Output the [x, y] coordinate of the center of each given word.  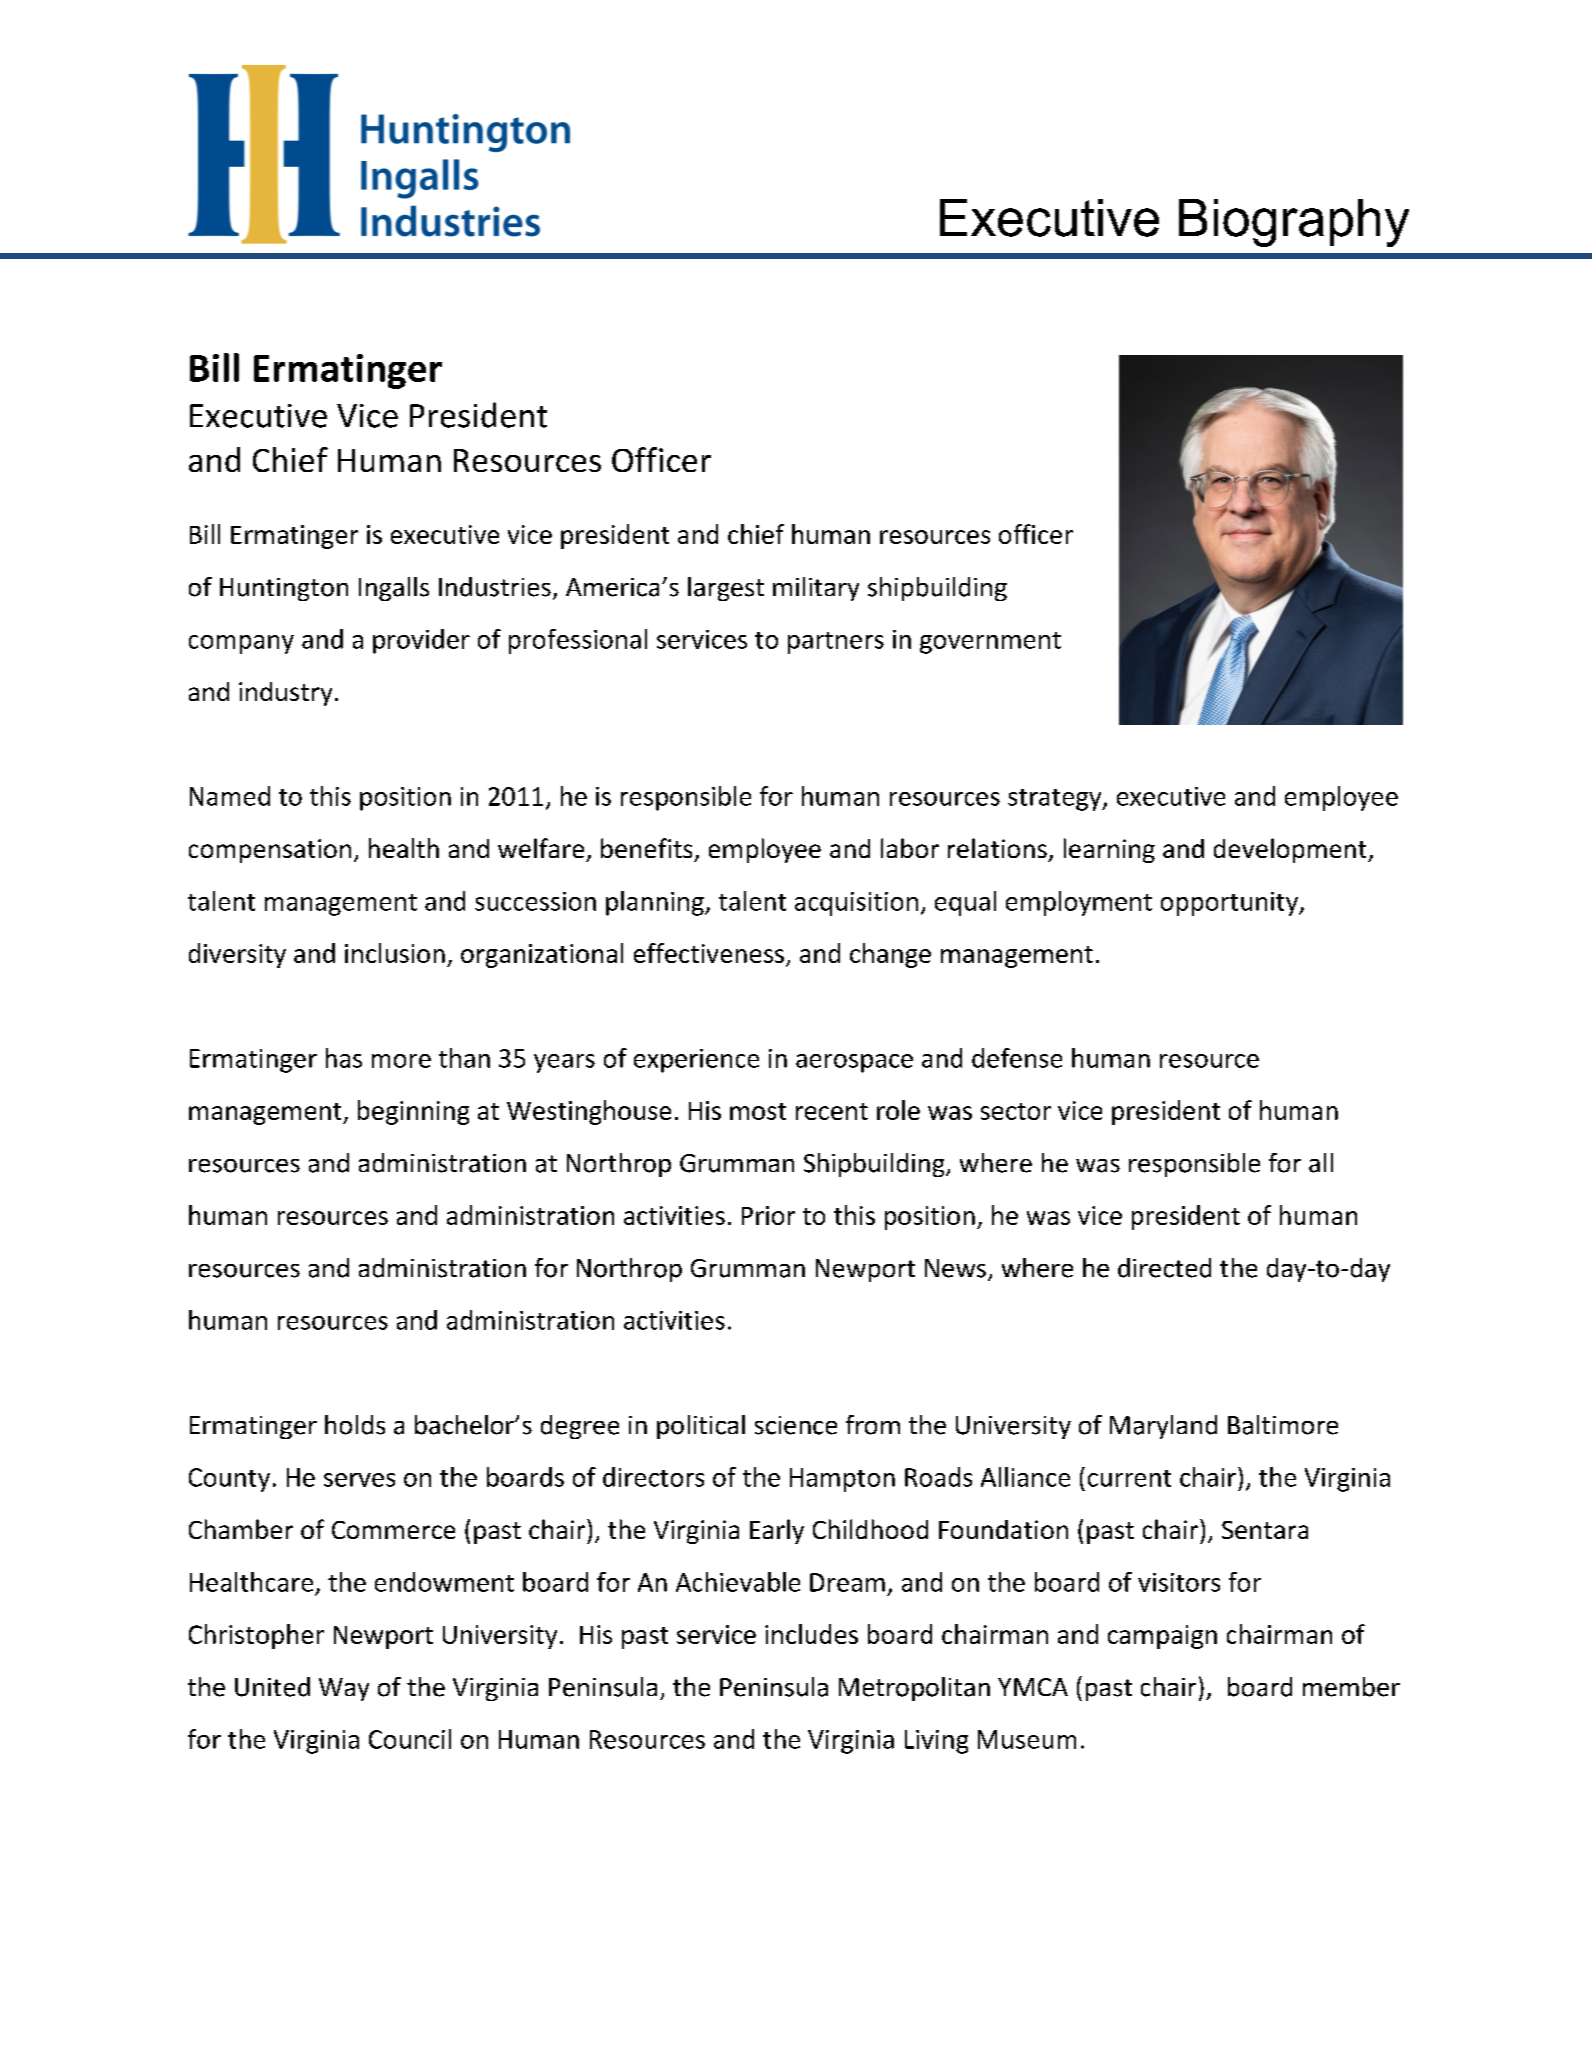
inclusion [395, 953]
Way [344, 1689]
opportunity [1230, 904]
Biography [1294, 223]
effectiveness [709, 953]
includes [811, 1634]
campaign [1162, 1637]
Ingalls [394, 589]
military [816, 589]
